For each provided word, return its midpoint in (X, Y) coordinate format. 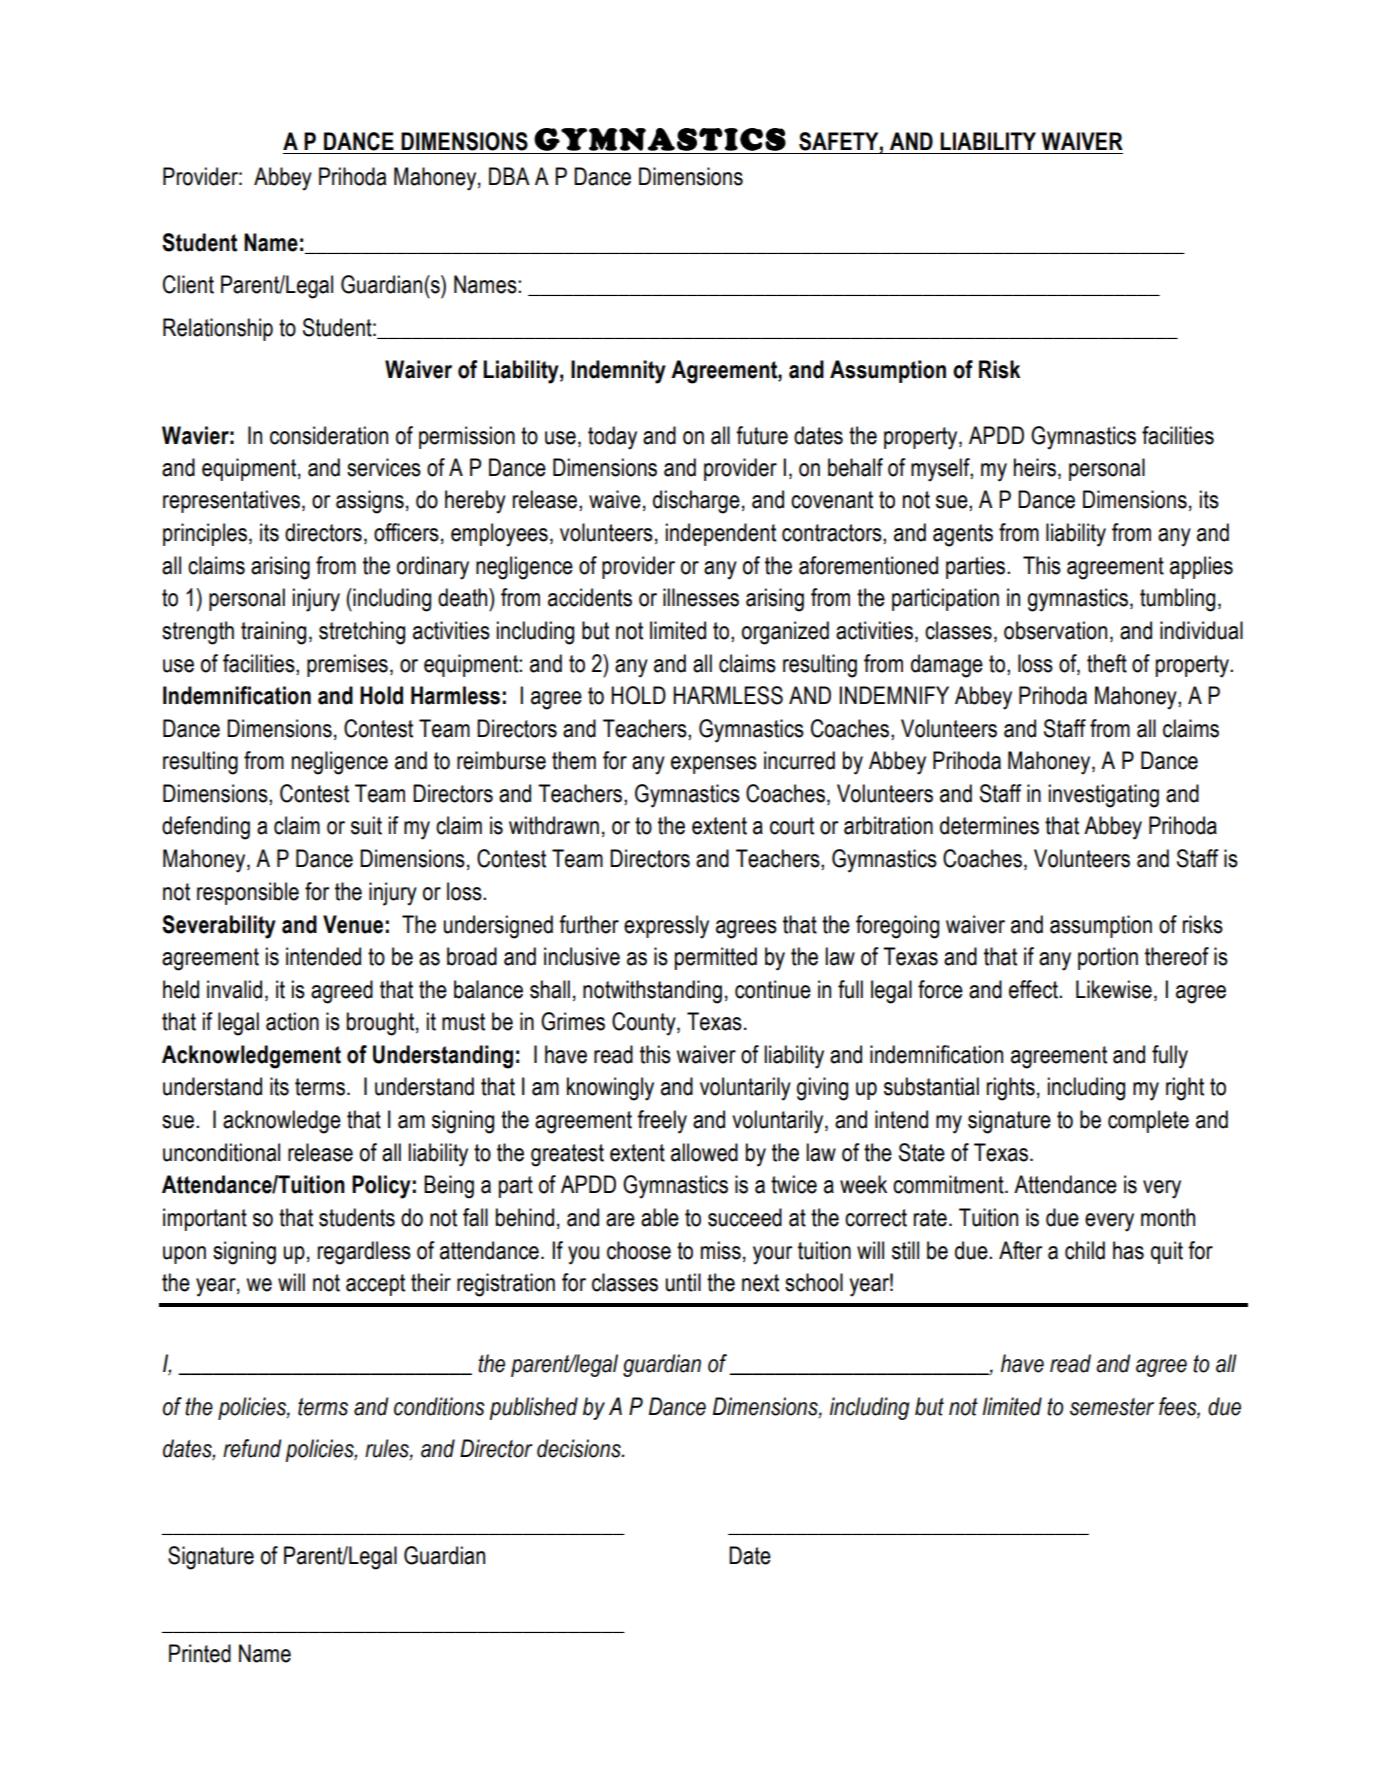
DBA (509, 176)
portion (1108, 958)
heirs (1035, 467)
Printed (200, 1653)
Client (188, 284)
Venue (353, 924)
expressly (666, 927)
